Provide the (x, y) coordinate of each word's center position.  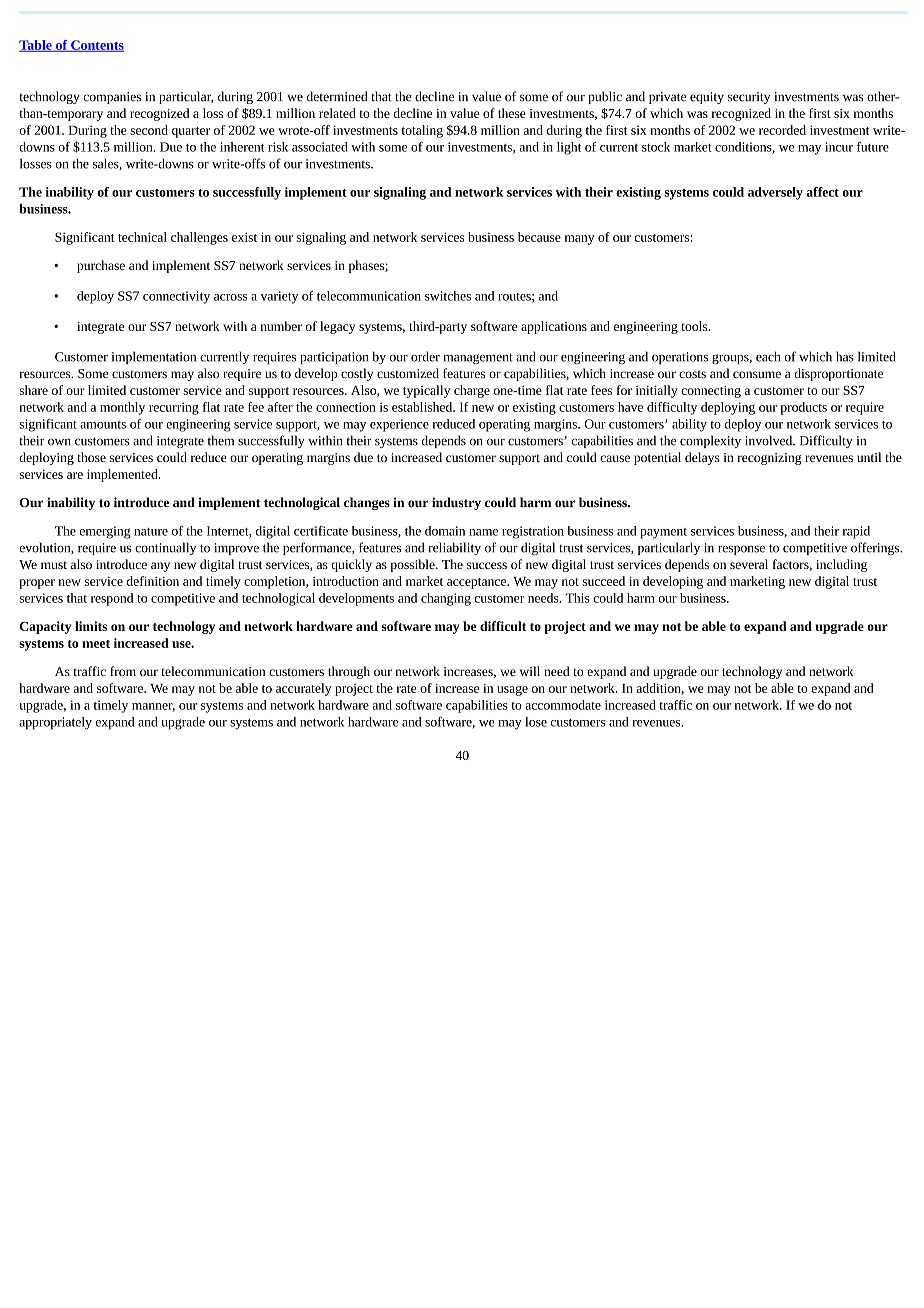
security (749, 98)
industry (456, 503)
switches (448, 296)
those (91, 457)
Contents (96, 46)
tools (695, 326)
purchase (101, 266)
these (512, 113)
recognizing (769, 459)
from (123, 671)
